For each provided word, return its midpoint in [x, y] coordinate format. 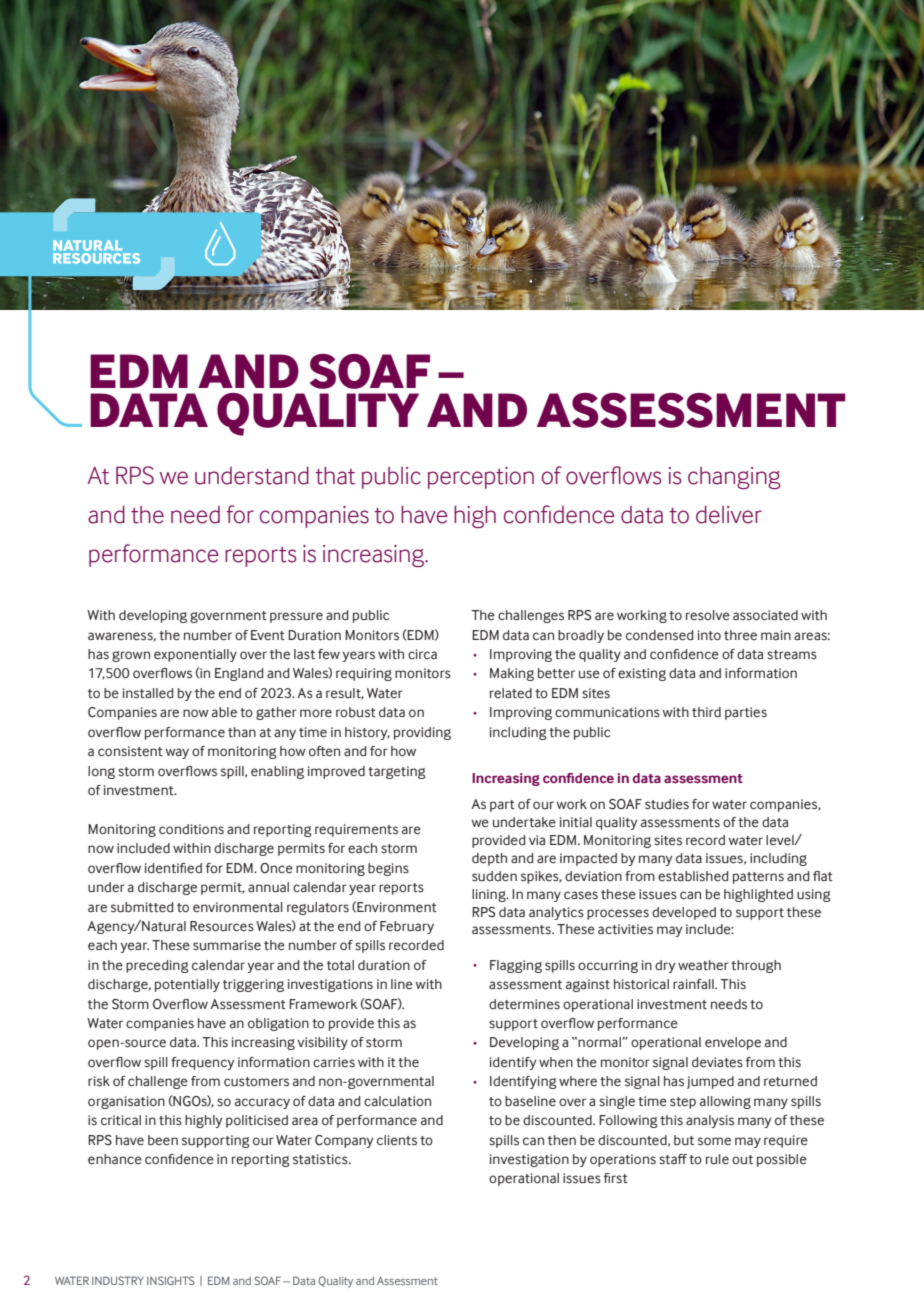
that [335, 476]
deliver [729, 515]
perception [481, 478]
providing [422, 733]
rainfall [694, 984]
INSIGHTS [171, 1280]
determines [524, 1004]
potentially [187, 985]
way [177, 753]
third [706, 712]
